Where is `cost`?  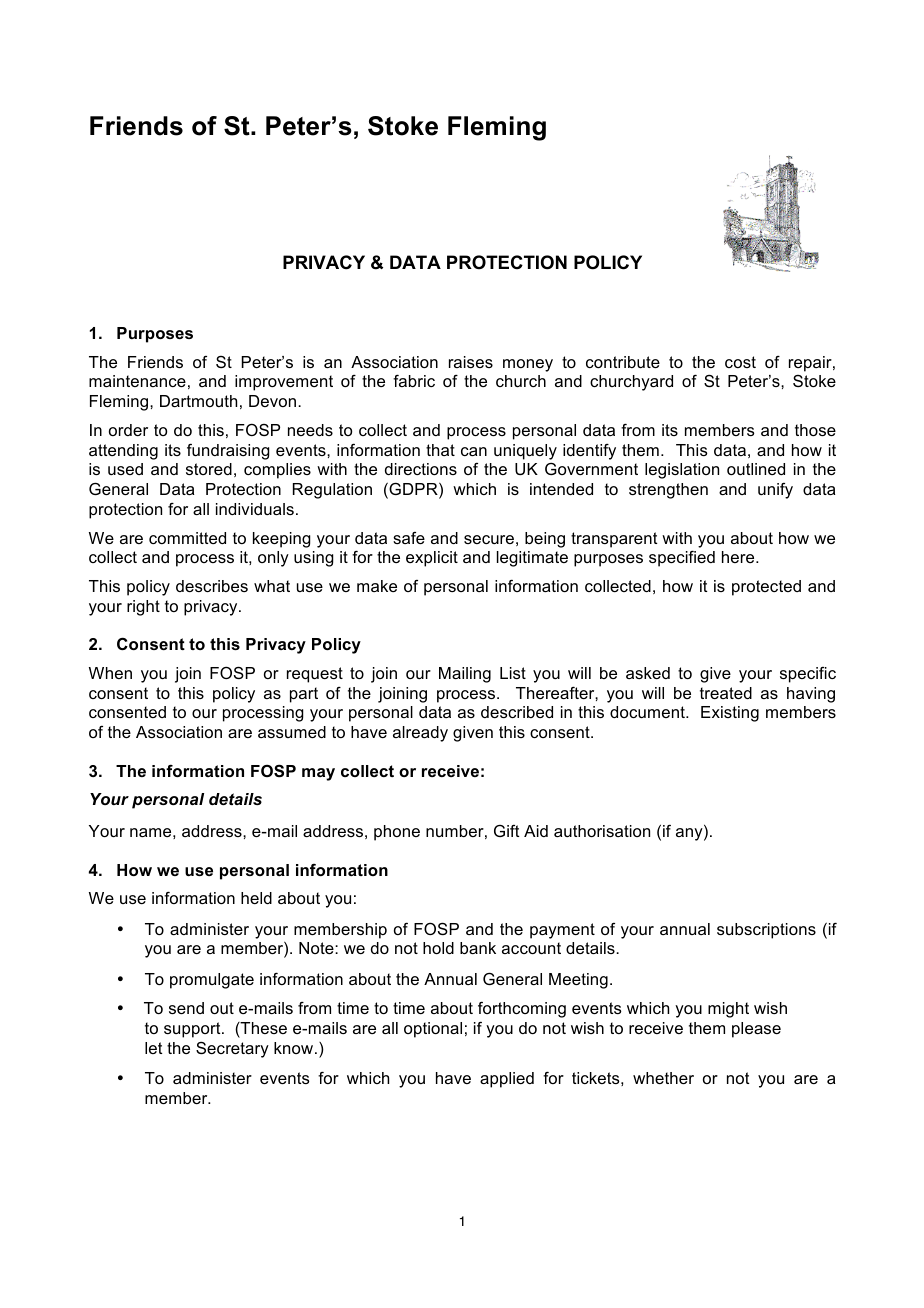 cost is located at coordinates (740, 362).
